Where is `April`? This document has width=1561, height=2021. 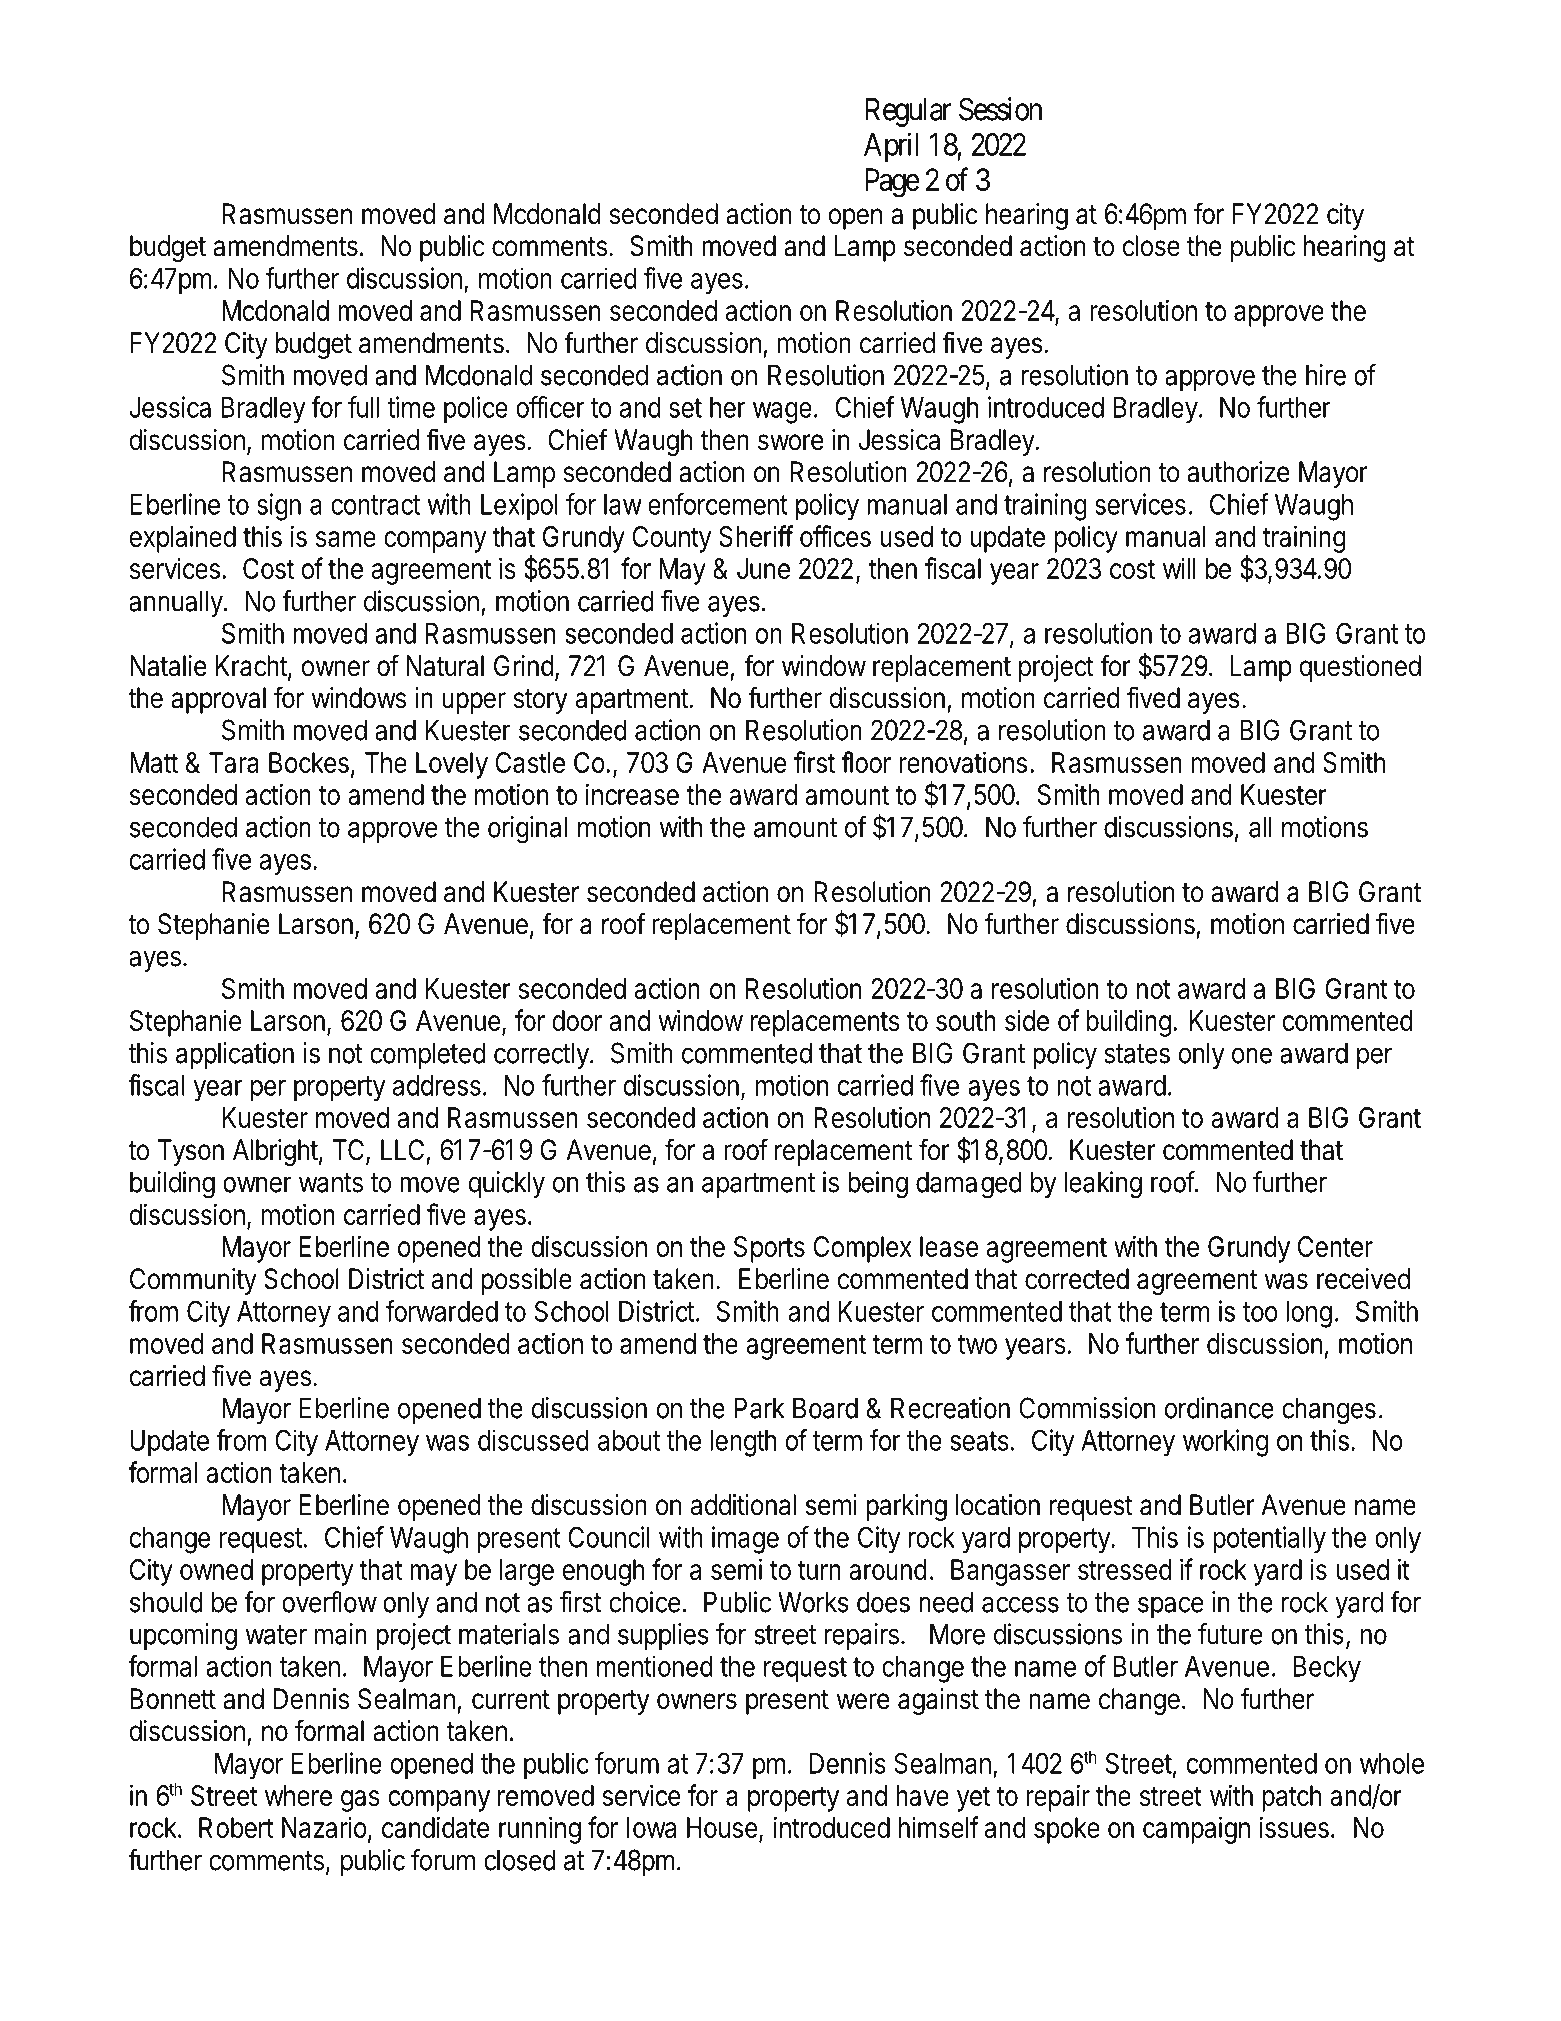 April is located at coordinates (891, 147).
